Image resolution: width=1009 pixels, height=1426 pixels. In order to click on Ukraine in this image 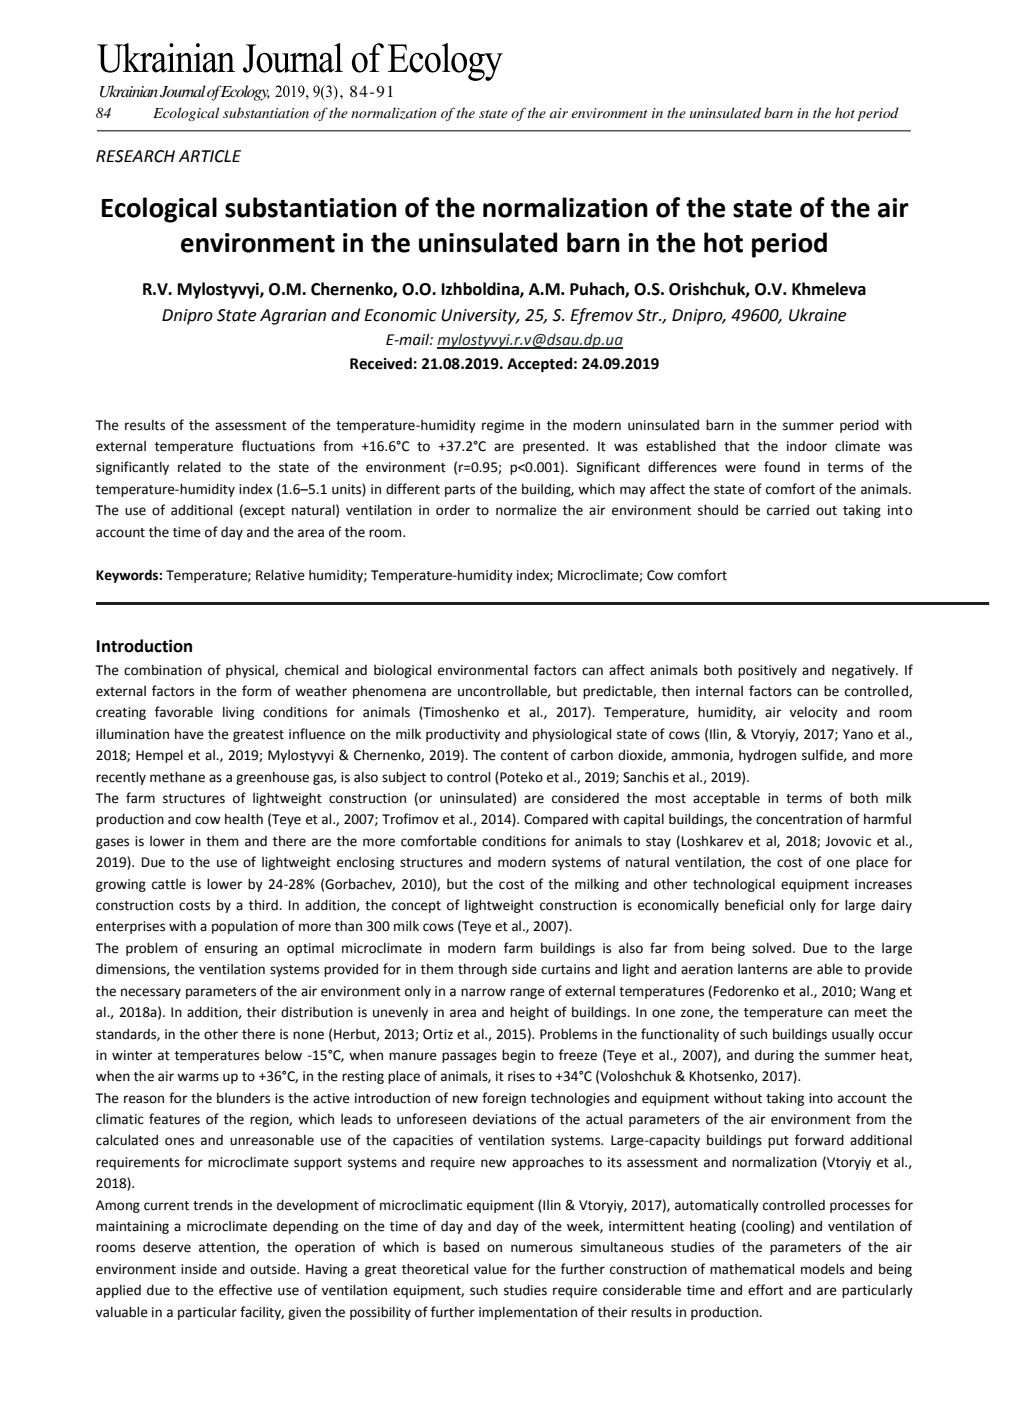, I will do `click(817, 315)`.
